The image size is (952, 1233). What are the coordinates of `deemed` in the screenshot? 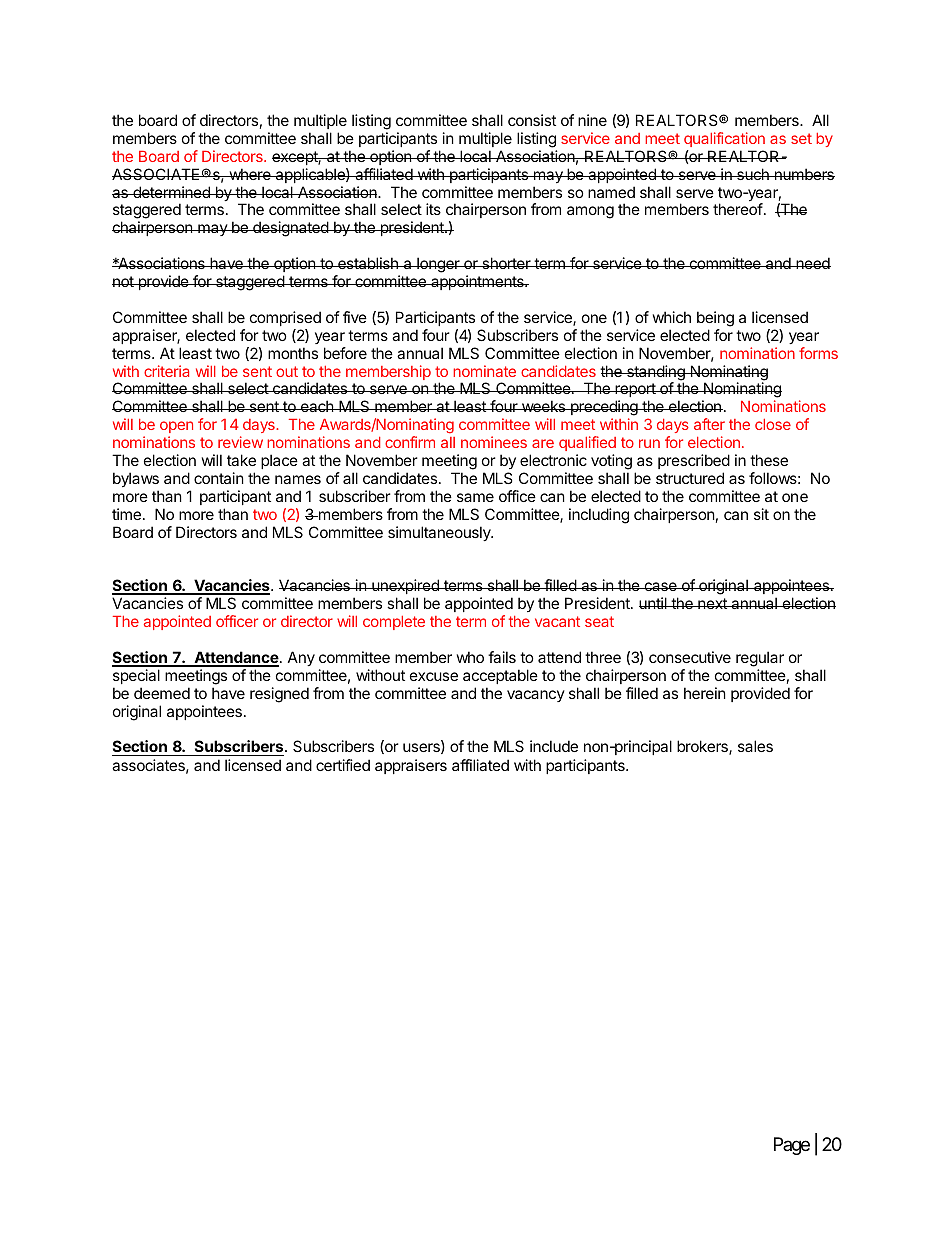 It's located at (162, 693).
